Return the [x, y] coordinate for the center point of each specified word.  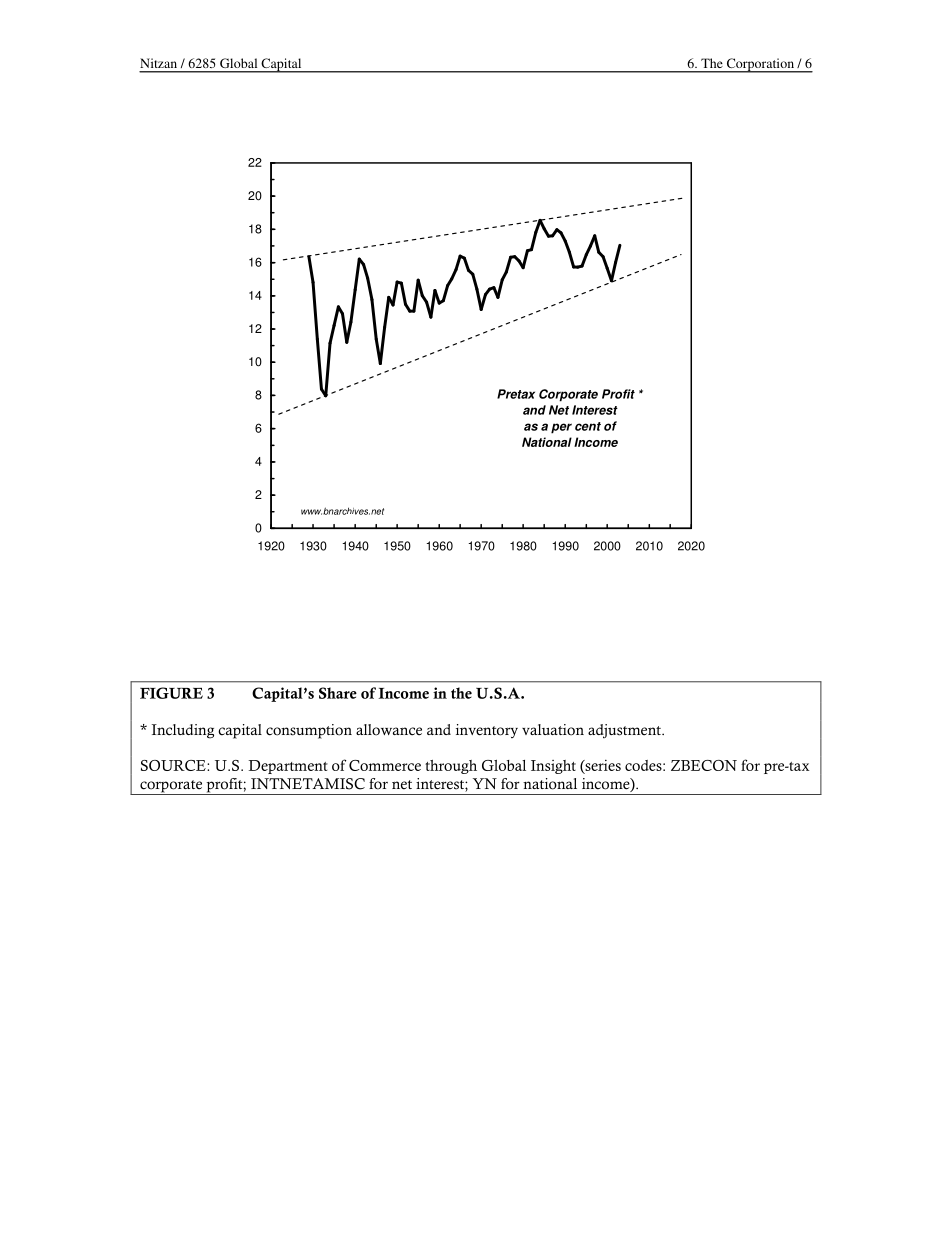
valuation [553, 730]
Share [338, 693]
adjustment [625, 731]
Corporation [760, 65]
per [561, 428]
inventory [487, 731]
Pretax [516, 394]
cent [588, 426]
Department [288, 767]
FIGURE [171, 693]
